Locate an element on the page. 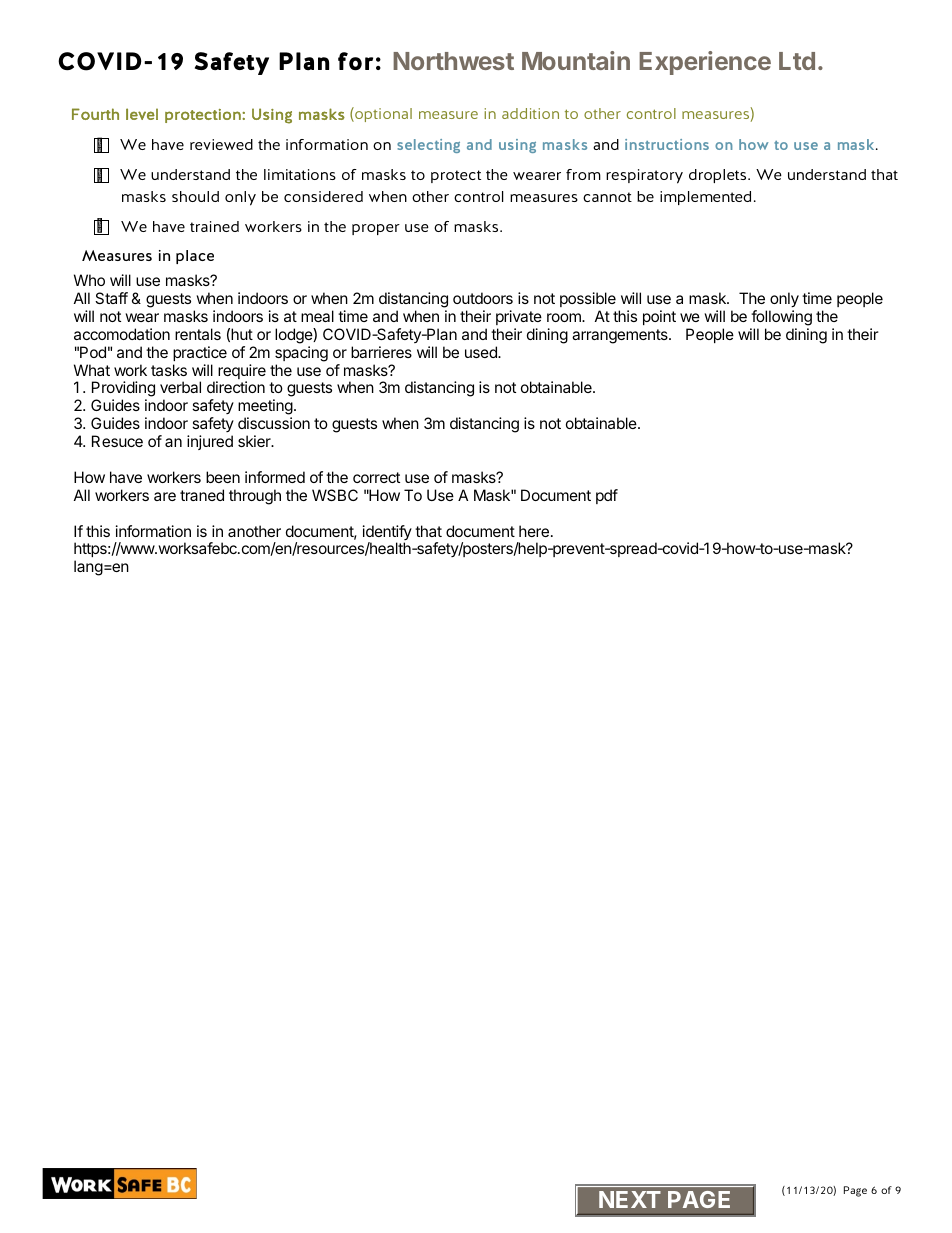  level is located at coordinates (142, 114).
